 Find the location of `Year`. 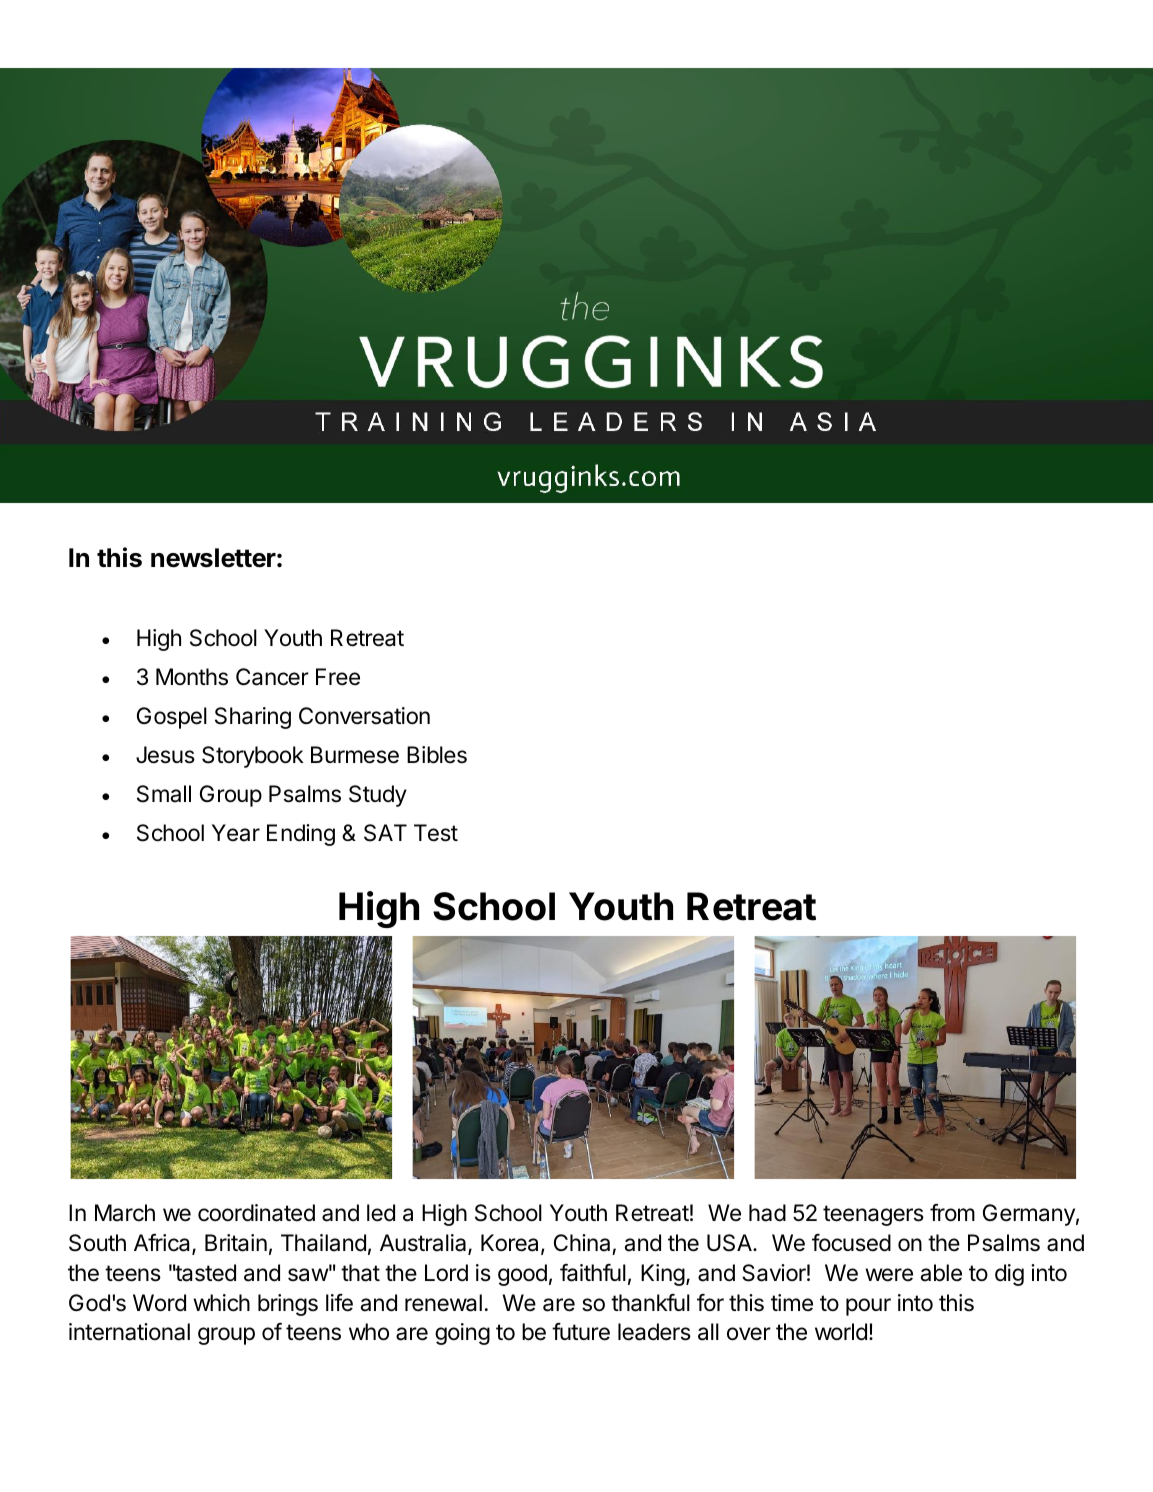

Year is located at coordinates (236, 833).
